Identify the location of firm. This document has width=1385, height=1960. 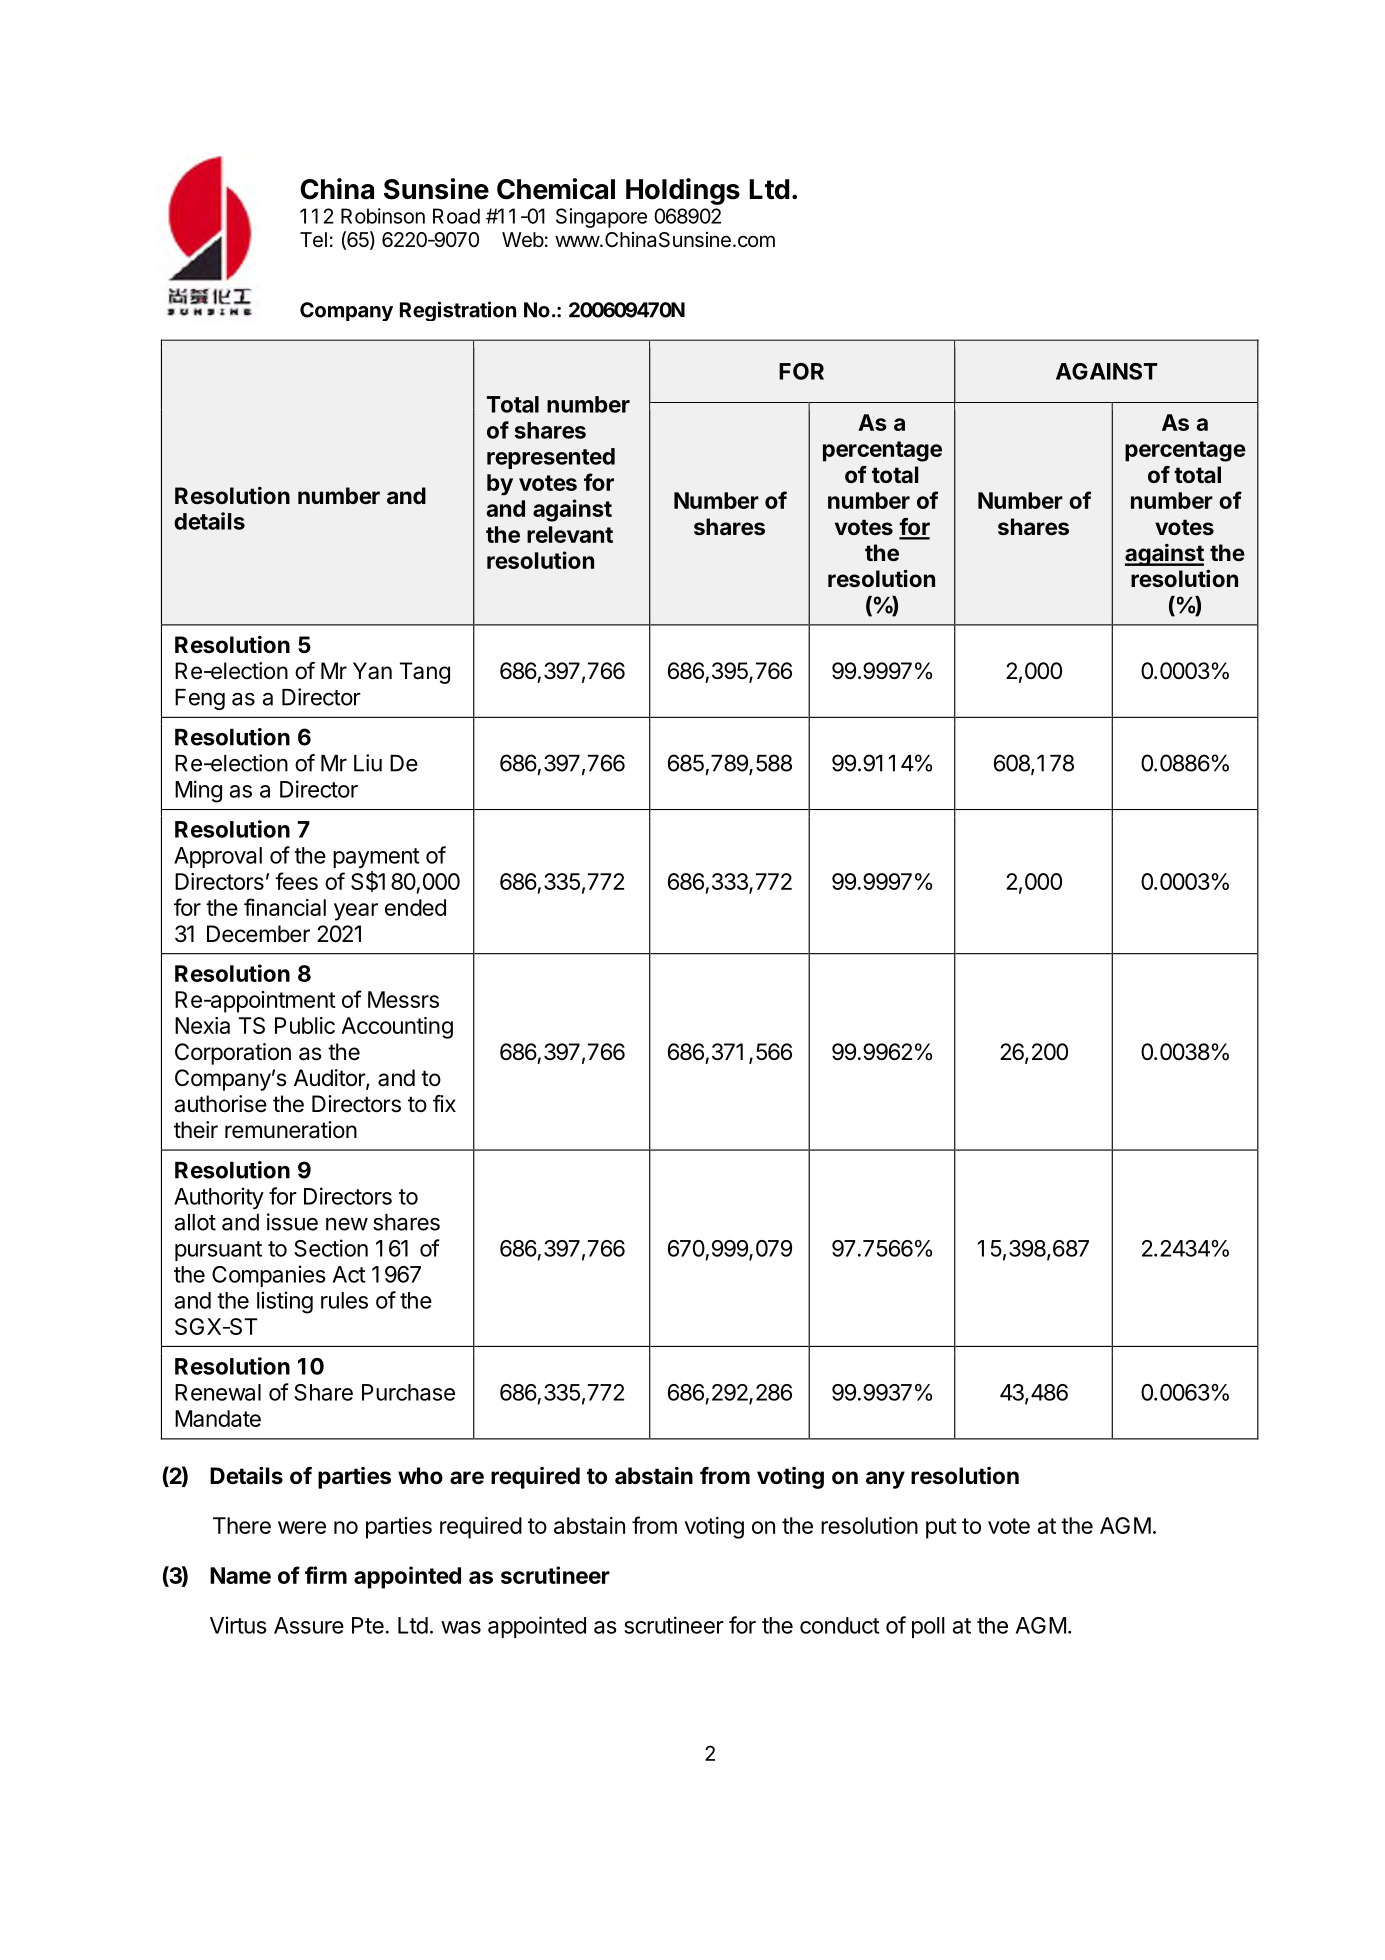
(326, 1575).
